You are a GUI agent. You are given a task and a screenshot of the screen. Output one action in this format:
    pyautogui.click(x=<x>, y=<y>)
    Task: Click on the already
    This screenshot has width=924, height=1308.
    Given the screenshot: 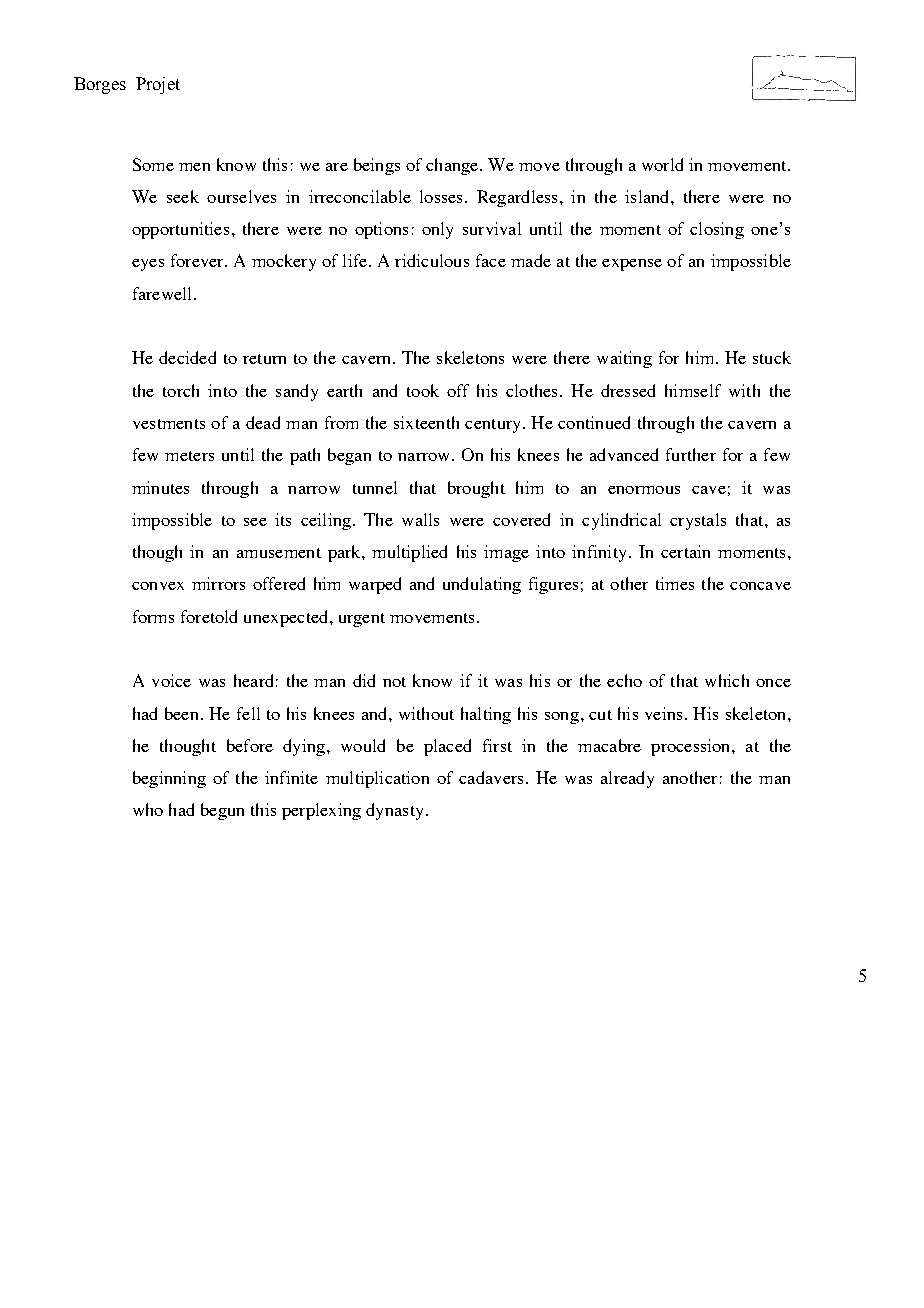 What is the action you would take?
    pyautogui.click(x=627, y=779)
